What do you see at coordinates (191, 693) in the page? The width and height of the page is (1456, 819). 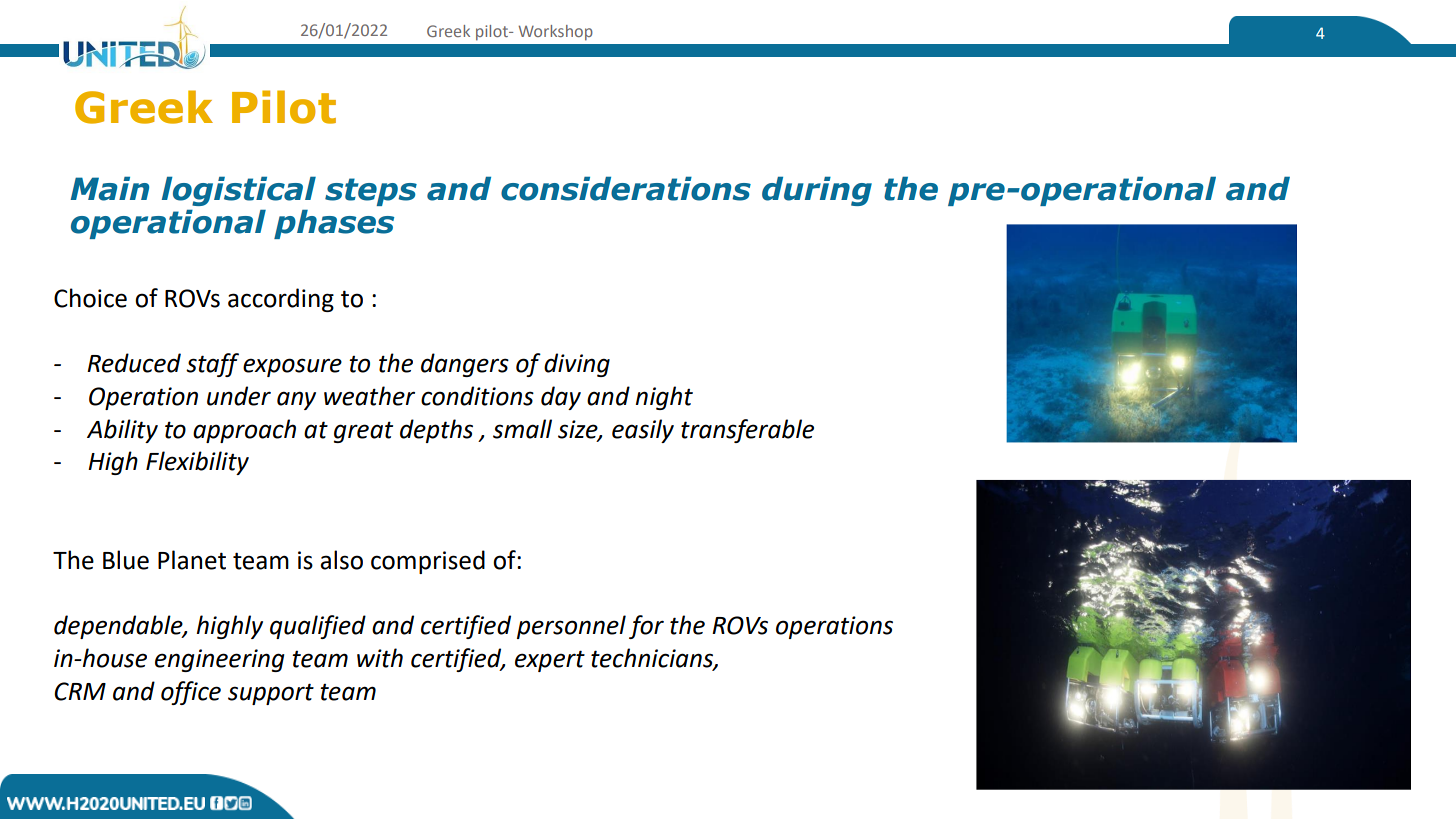 I see `office` at bounding box center [191, 693].
